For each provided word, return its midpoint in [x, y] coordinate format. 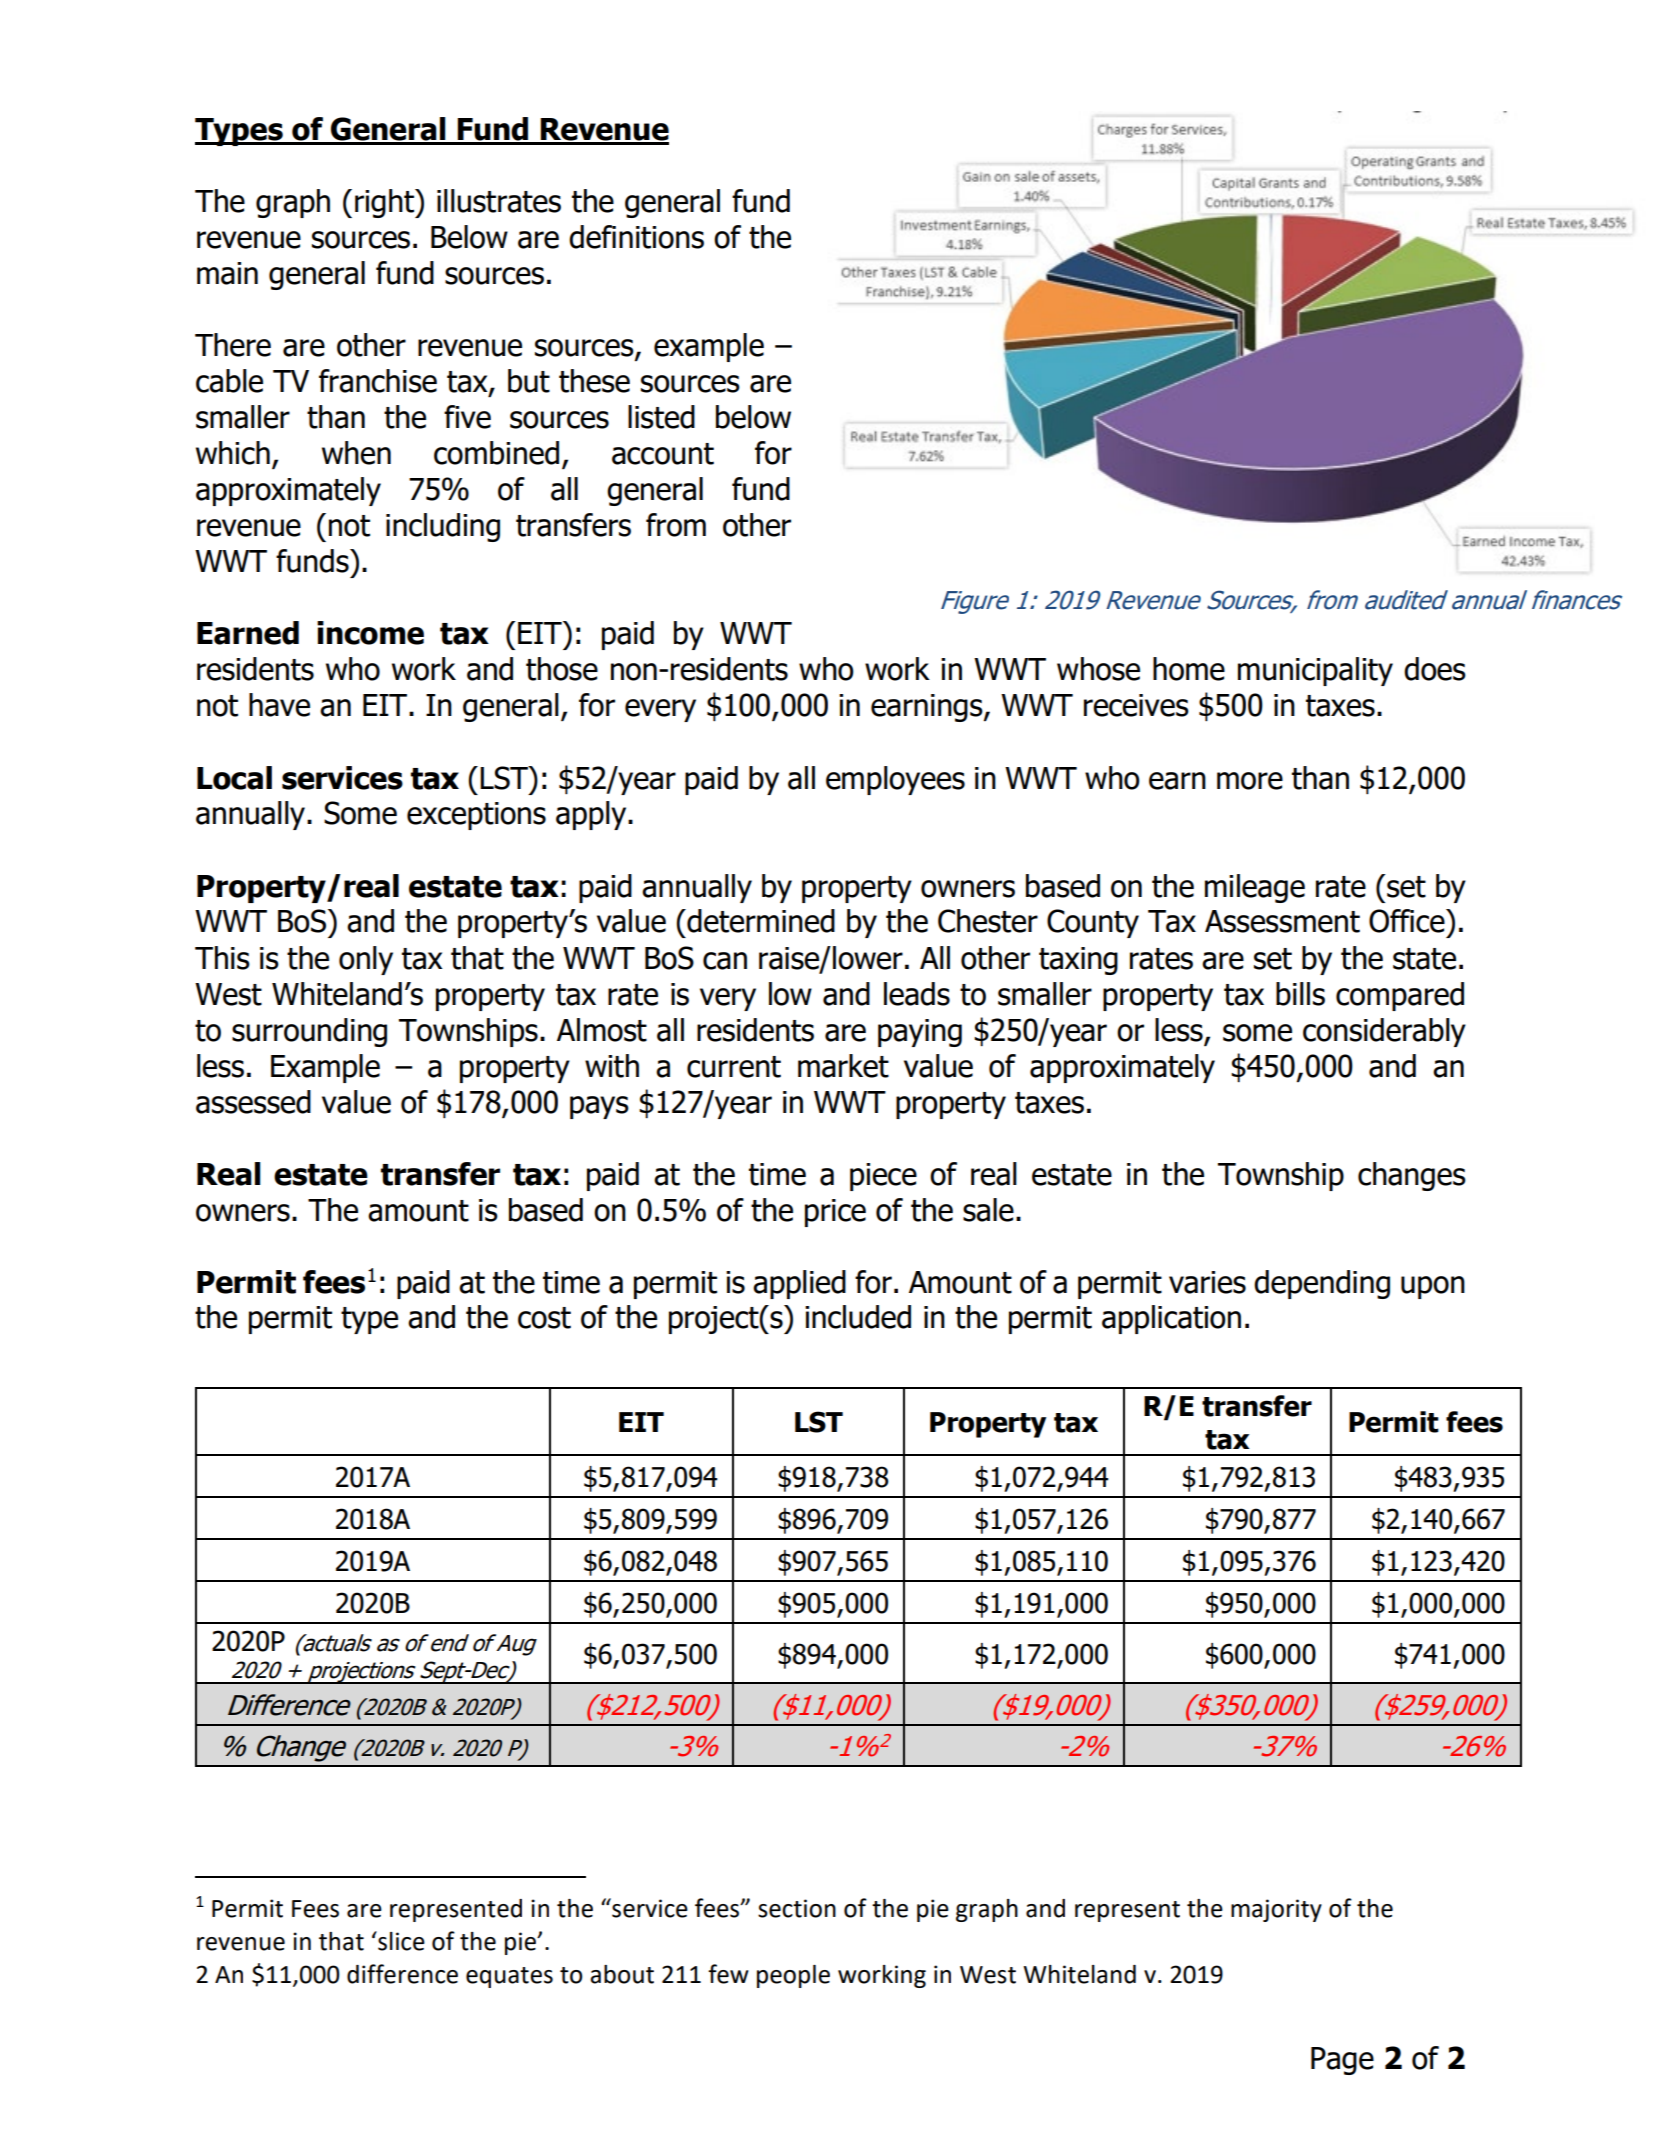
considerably [1384, 1032]
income [370, 633]
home [1189, 669]
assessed [253, 1102]
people [793, 1976]
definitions [636, 237]
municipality [1315, 671]
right [386, 203]
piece [883, 1177]
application [1171, 1319]
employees [895, 780]
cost [544, 1318]
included [858, 1317]
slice [400, 1941]
